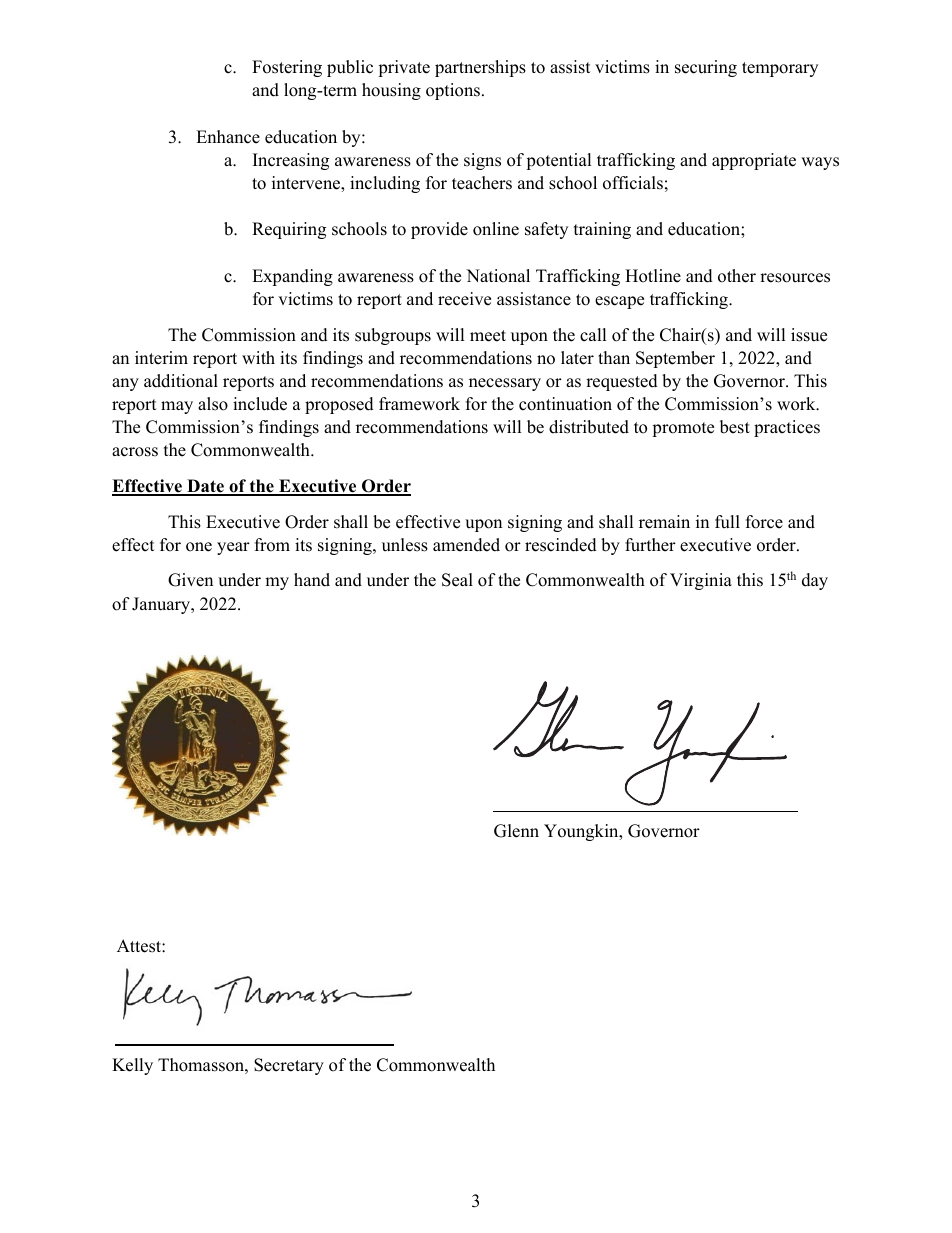 This screenshot has height=1233, width=952. Describe the element at coordinates (701, 581) in the screenshot. I see `Virginia` at that location.
